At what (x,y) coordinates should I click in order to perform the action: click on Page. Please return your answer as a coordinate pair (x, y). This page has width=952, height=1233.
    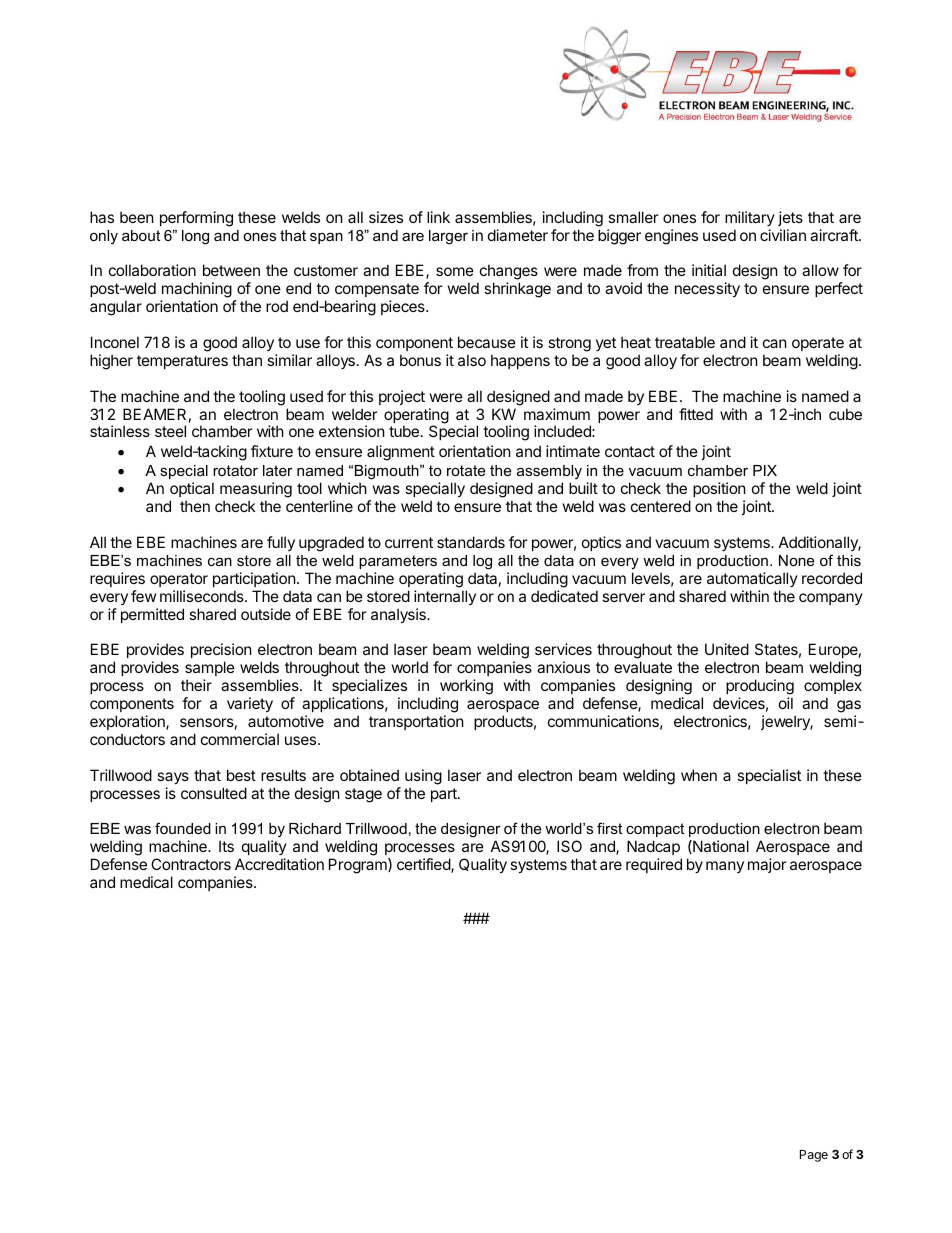
    Looking at the image, I should click on (814, 1156).
